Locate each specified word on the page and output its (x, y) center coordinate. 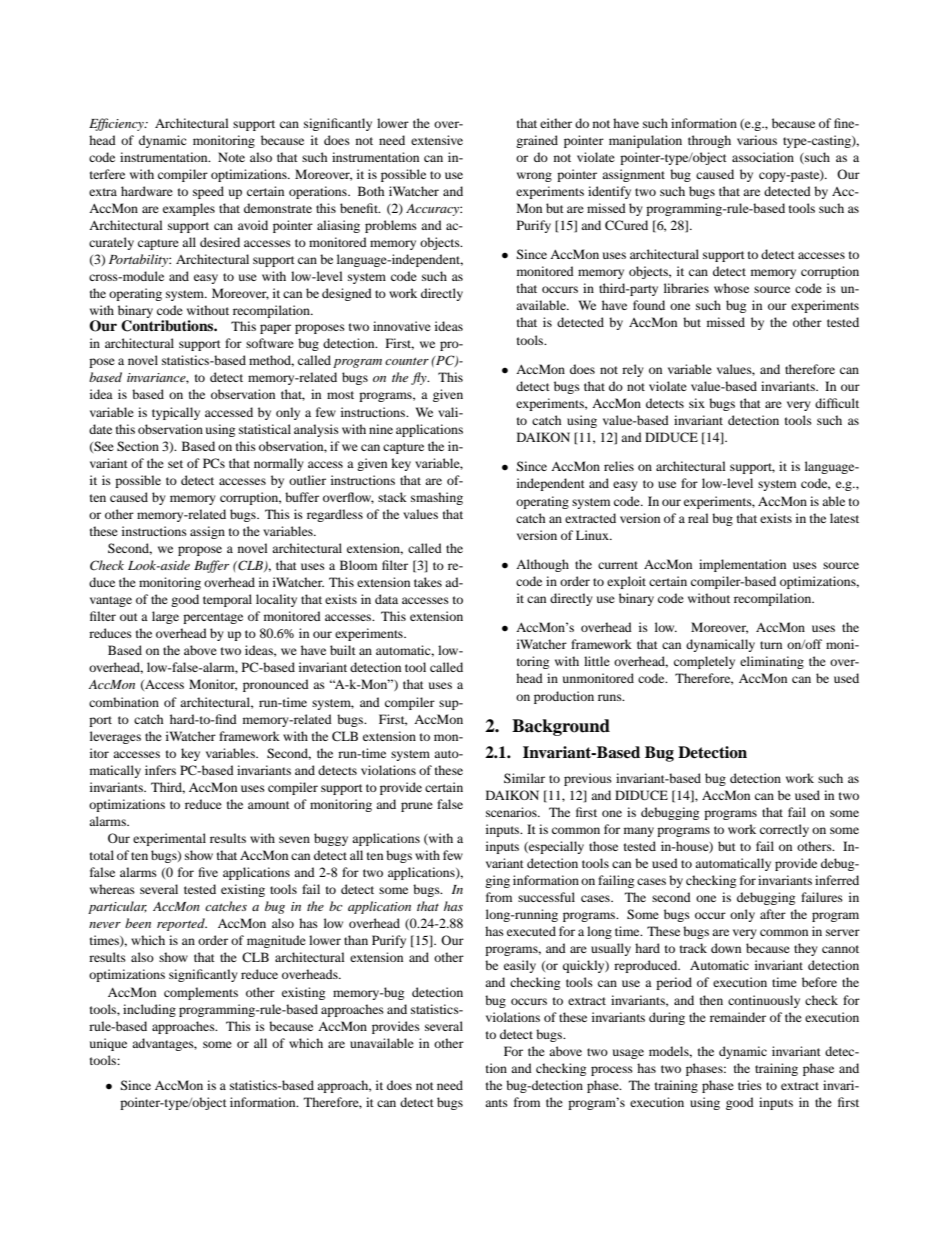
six (697, 403)
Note (231, 157)
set (175, 464)
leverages (115, 737)
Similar (524, 778)
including (149, 1010)
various (757, 140)
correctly (784, 830)
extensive (437, 140)
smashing (437, 498)
